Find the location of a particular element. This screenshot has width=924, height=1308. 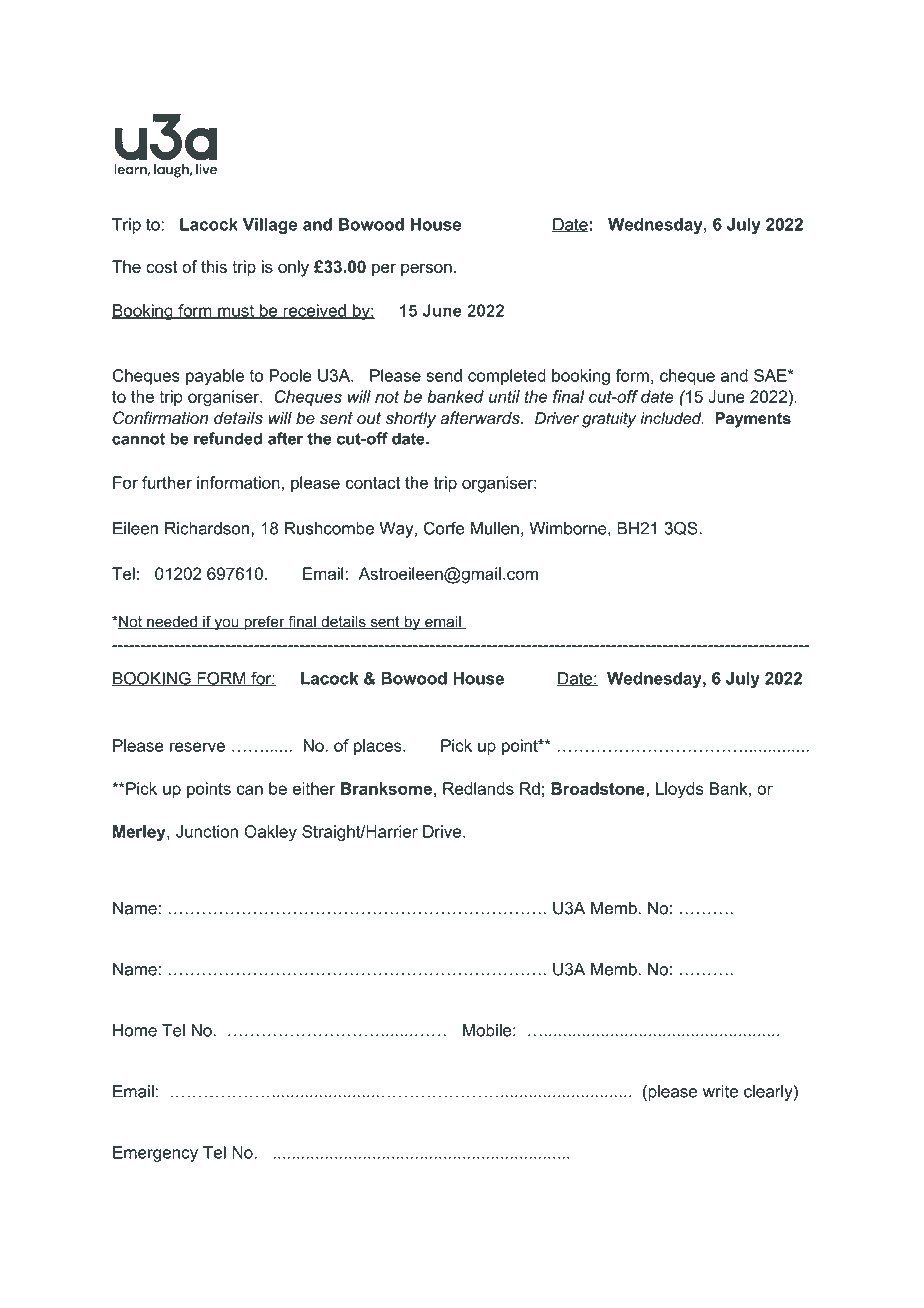

gratuity is located at coordinates (609, 420).
